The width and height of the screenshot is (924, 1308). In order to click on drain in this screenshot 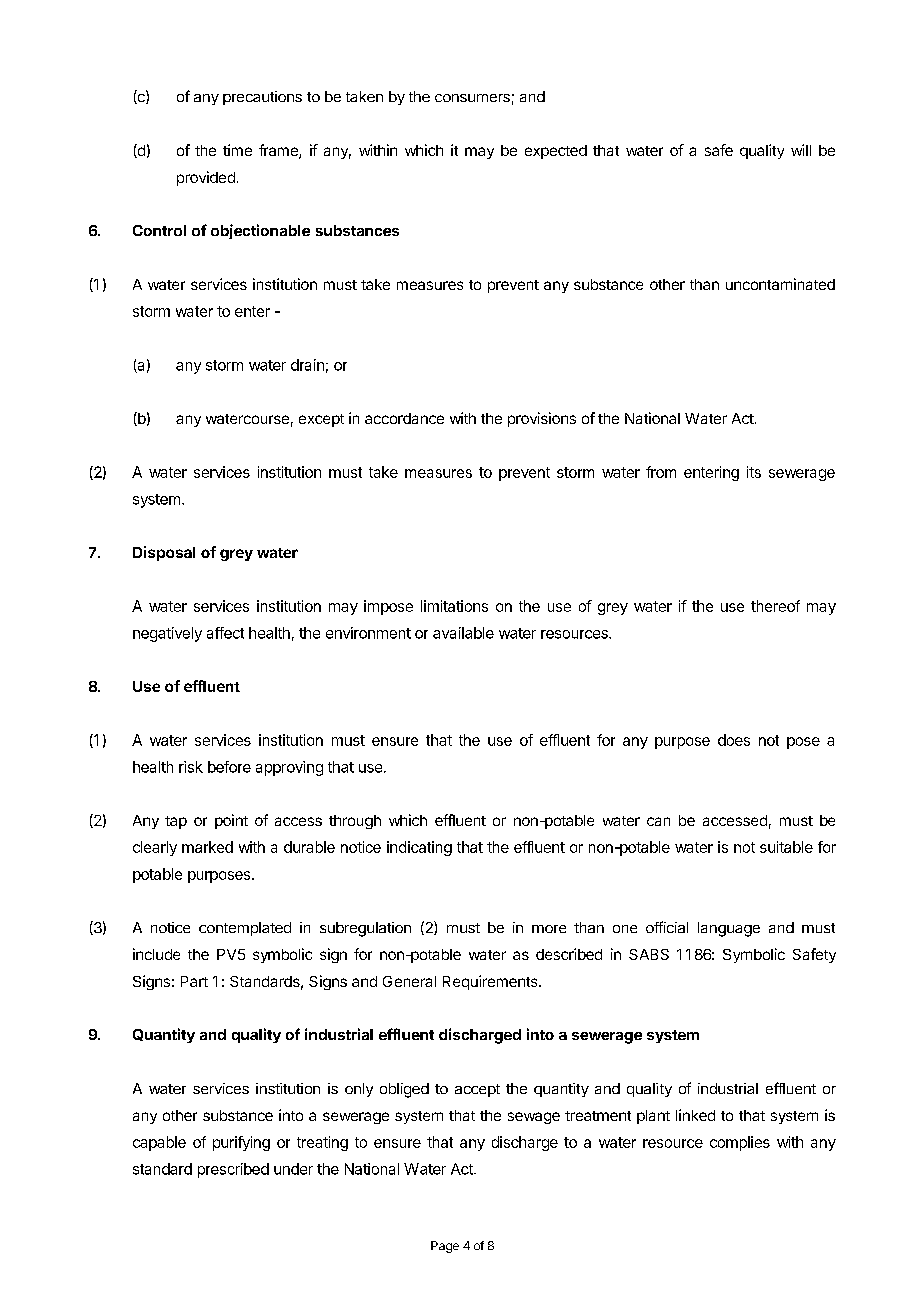, I will do `click(307, 365)`.
